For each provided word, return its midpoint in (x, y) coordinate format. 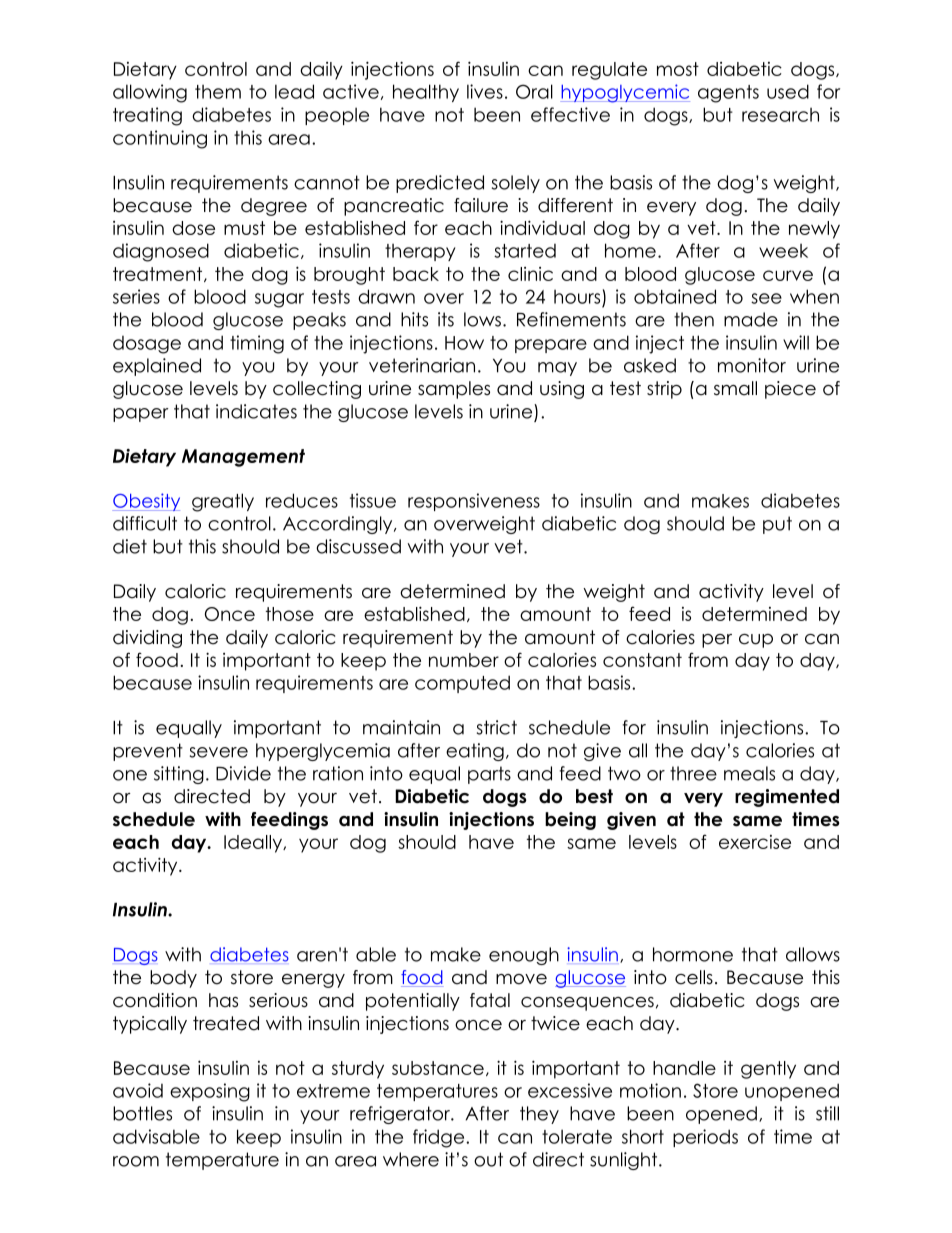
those (290, 614)
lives (485, 91)
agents (728, 94)
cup (756, 641)
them (218, 92)
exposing (210, 1092)
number (464, 660)
